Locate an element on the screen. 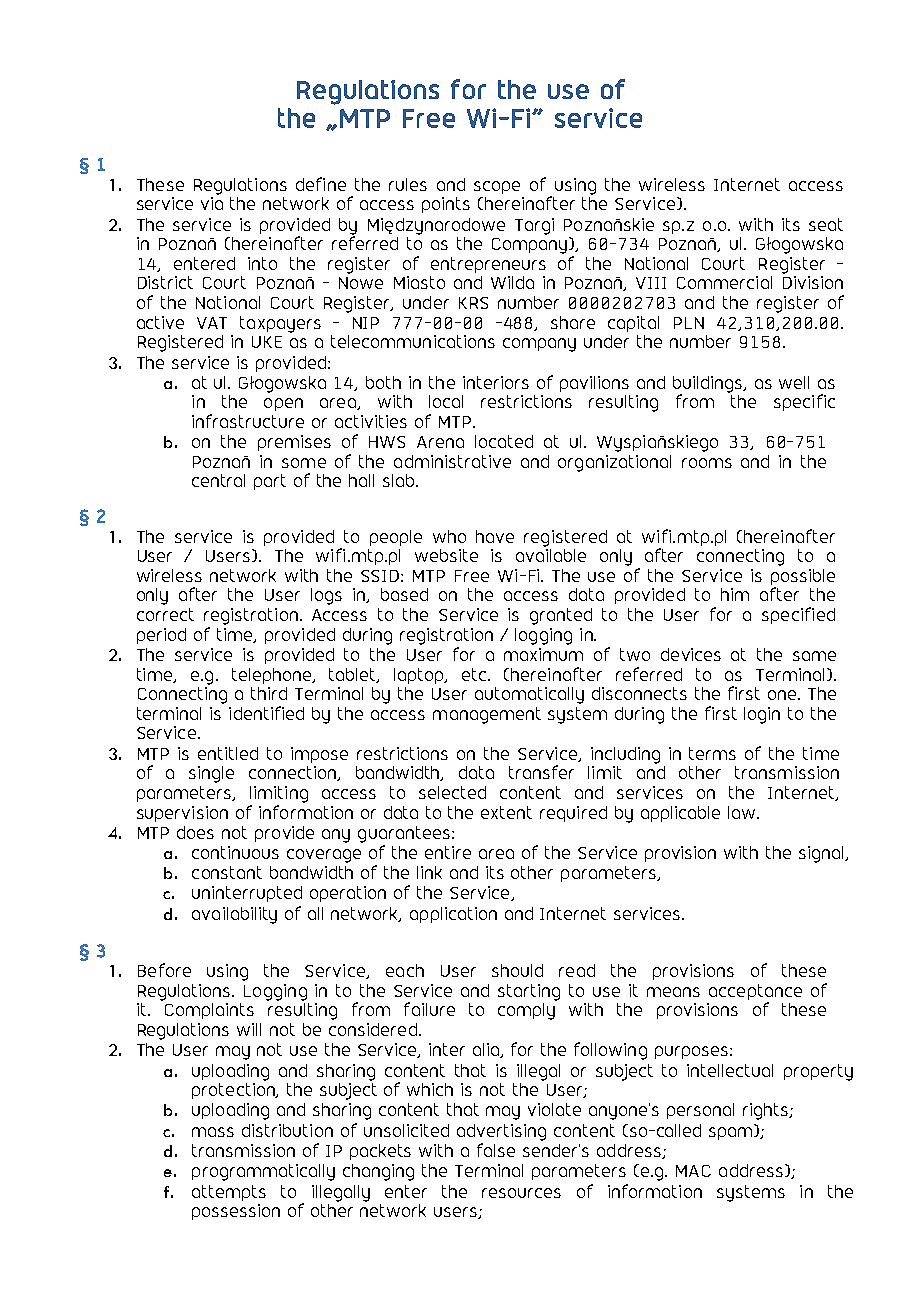 The image size is (924, 1307). login is located at coordinates (762, 715).
